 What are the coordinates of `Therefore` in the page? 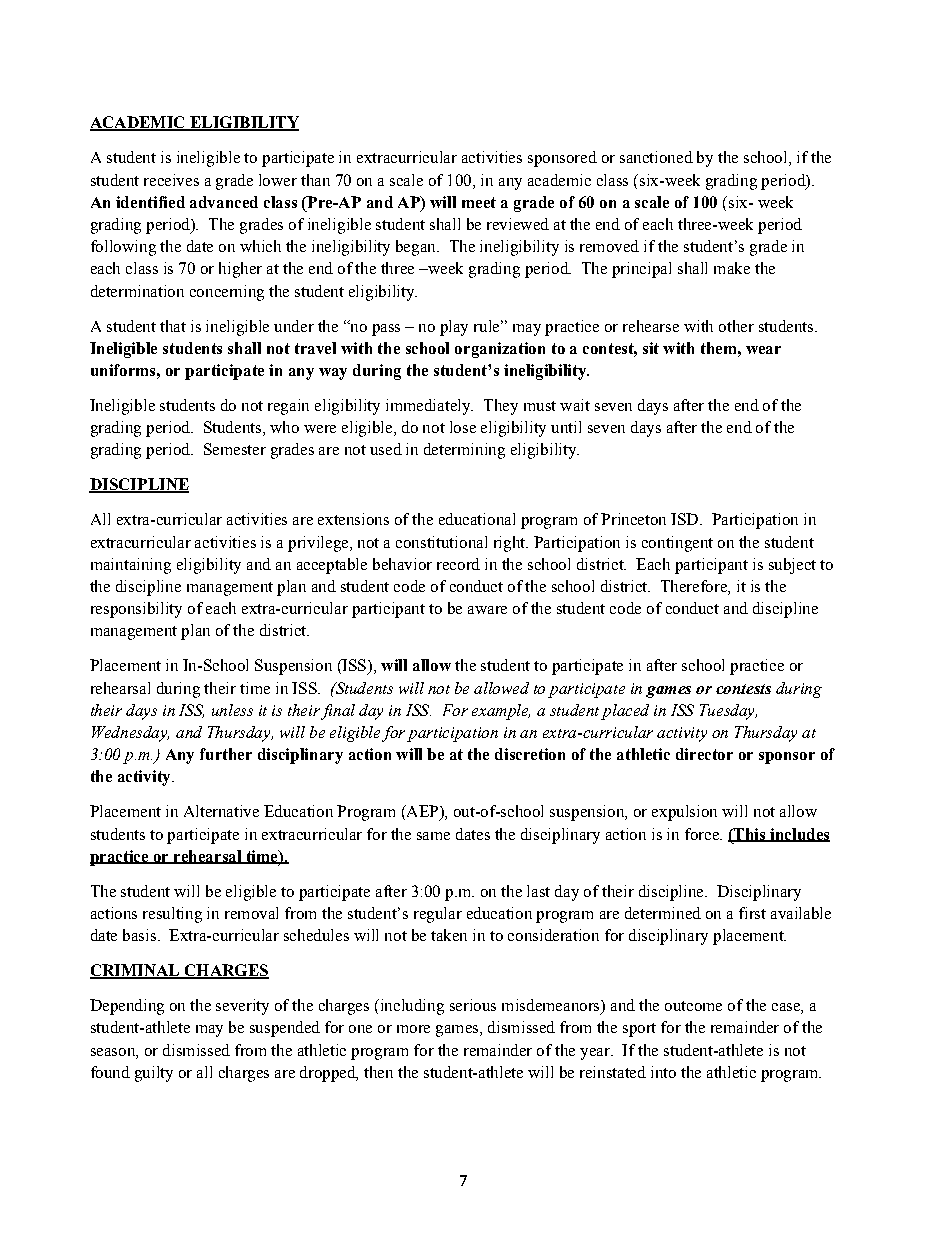 It's located at (695, 587).
